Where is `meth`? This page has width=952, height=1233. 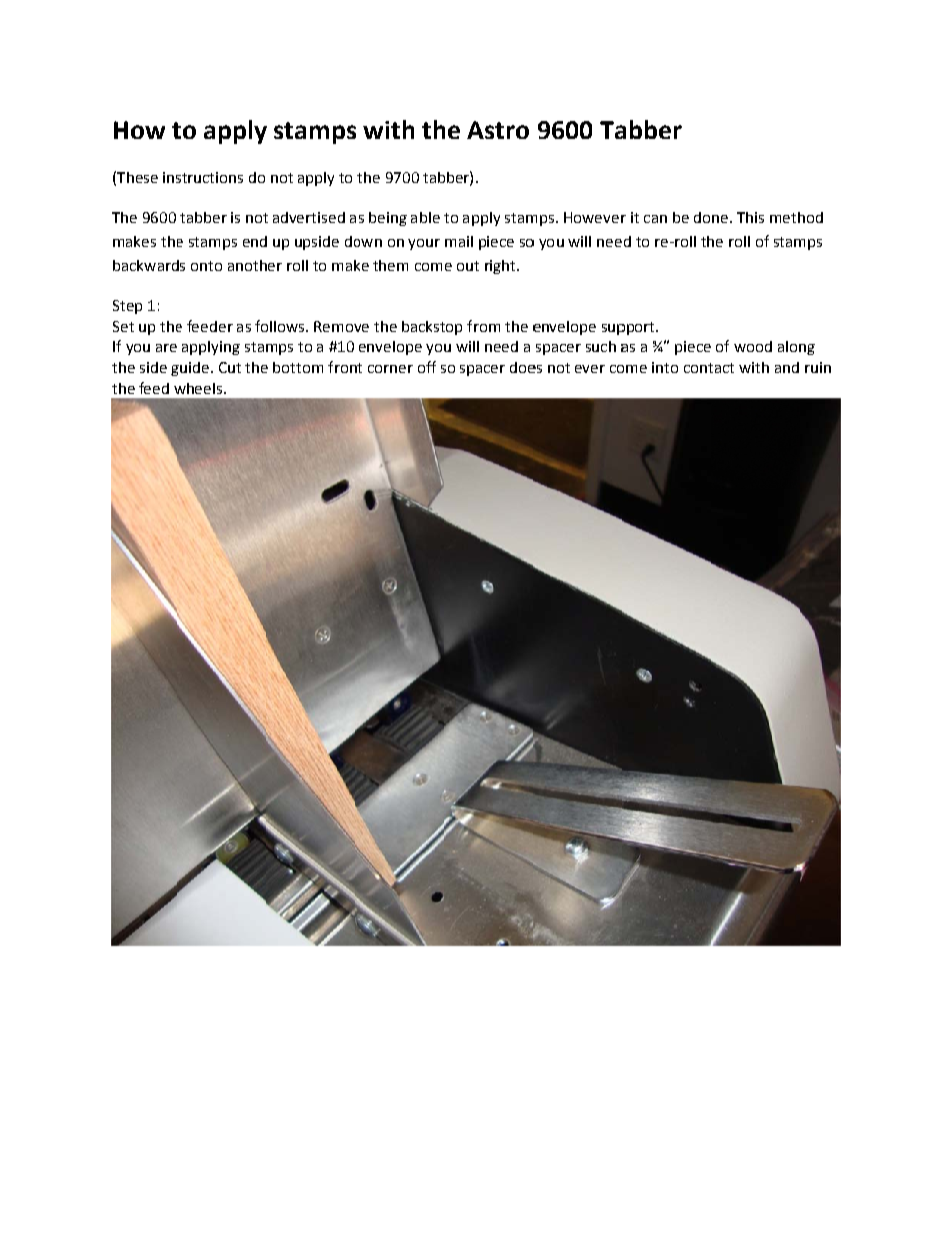
meth is located at coordinates (787, 217).
